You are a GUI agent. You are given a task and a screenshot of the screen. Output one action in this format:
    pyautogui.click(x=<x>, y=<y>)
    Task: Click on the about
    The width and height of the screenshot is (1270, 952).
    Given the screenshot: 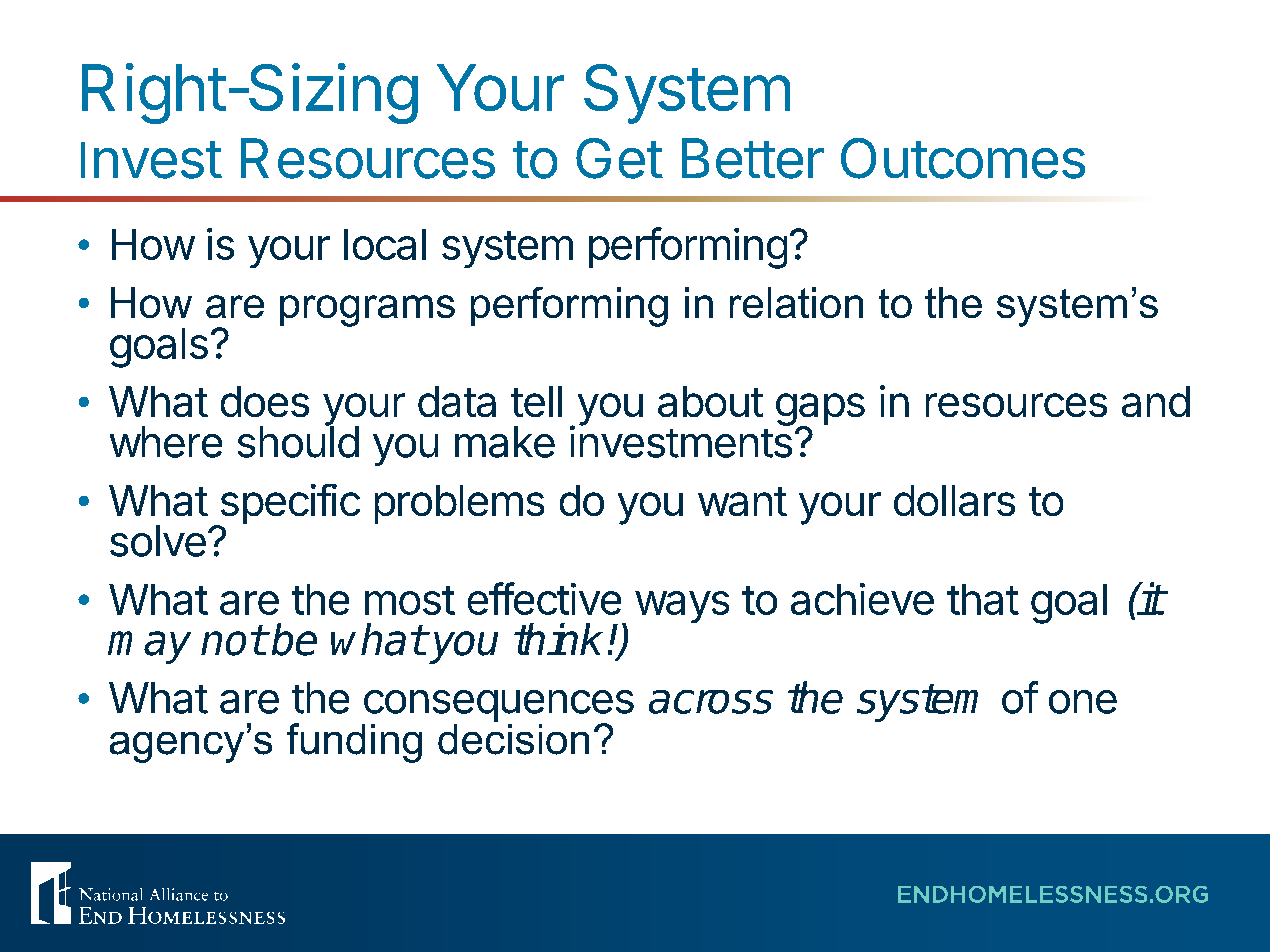 What is the action you would take?
    pyautogui.click(x=710, y=401)
